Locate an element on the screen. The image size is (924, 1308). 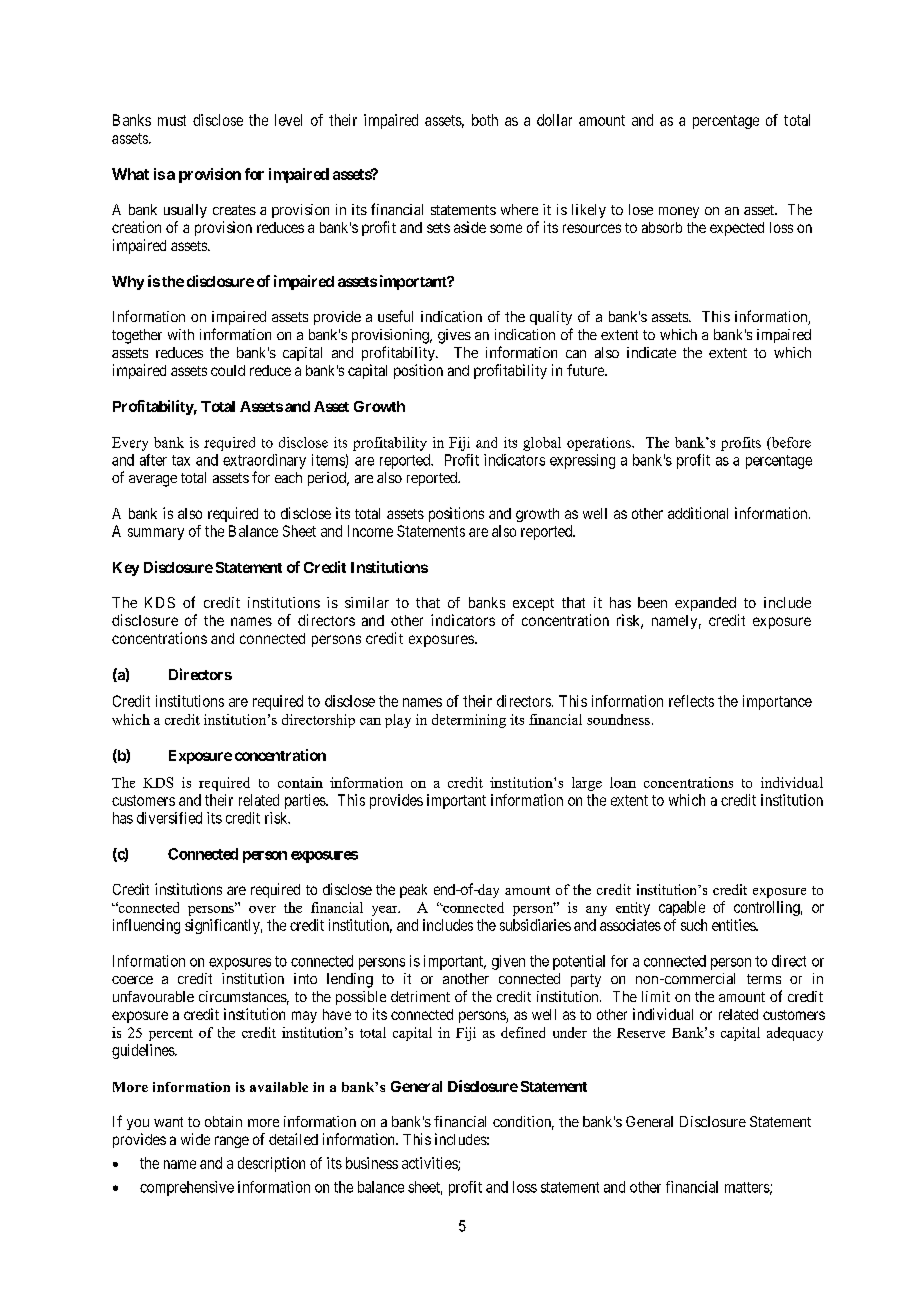
loan is located at coordinates (623, 782).
